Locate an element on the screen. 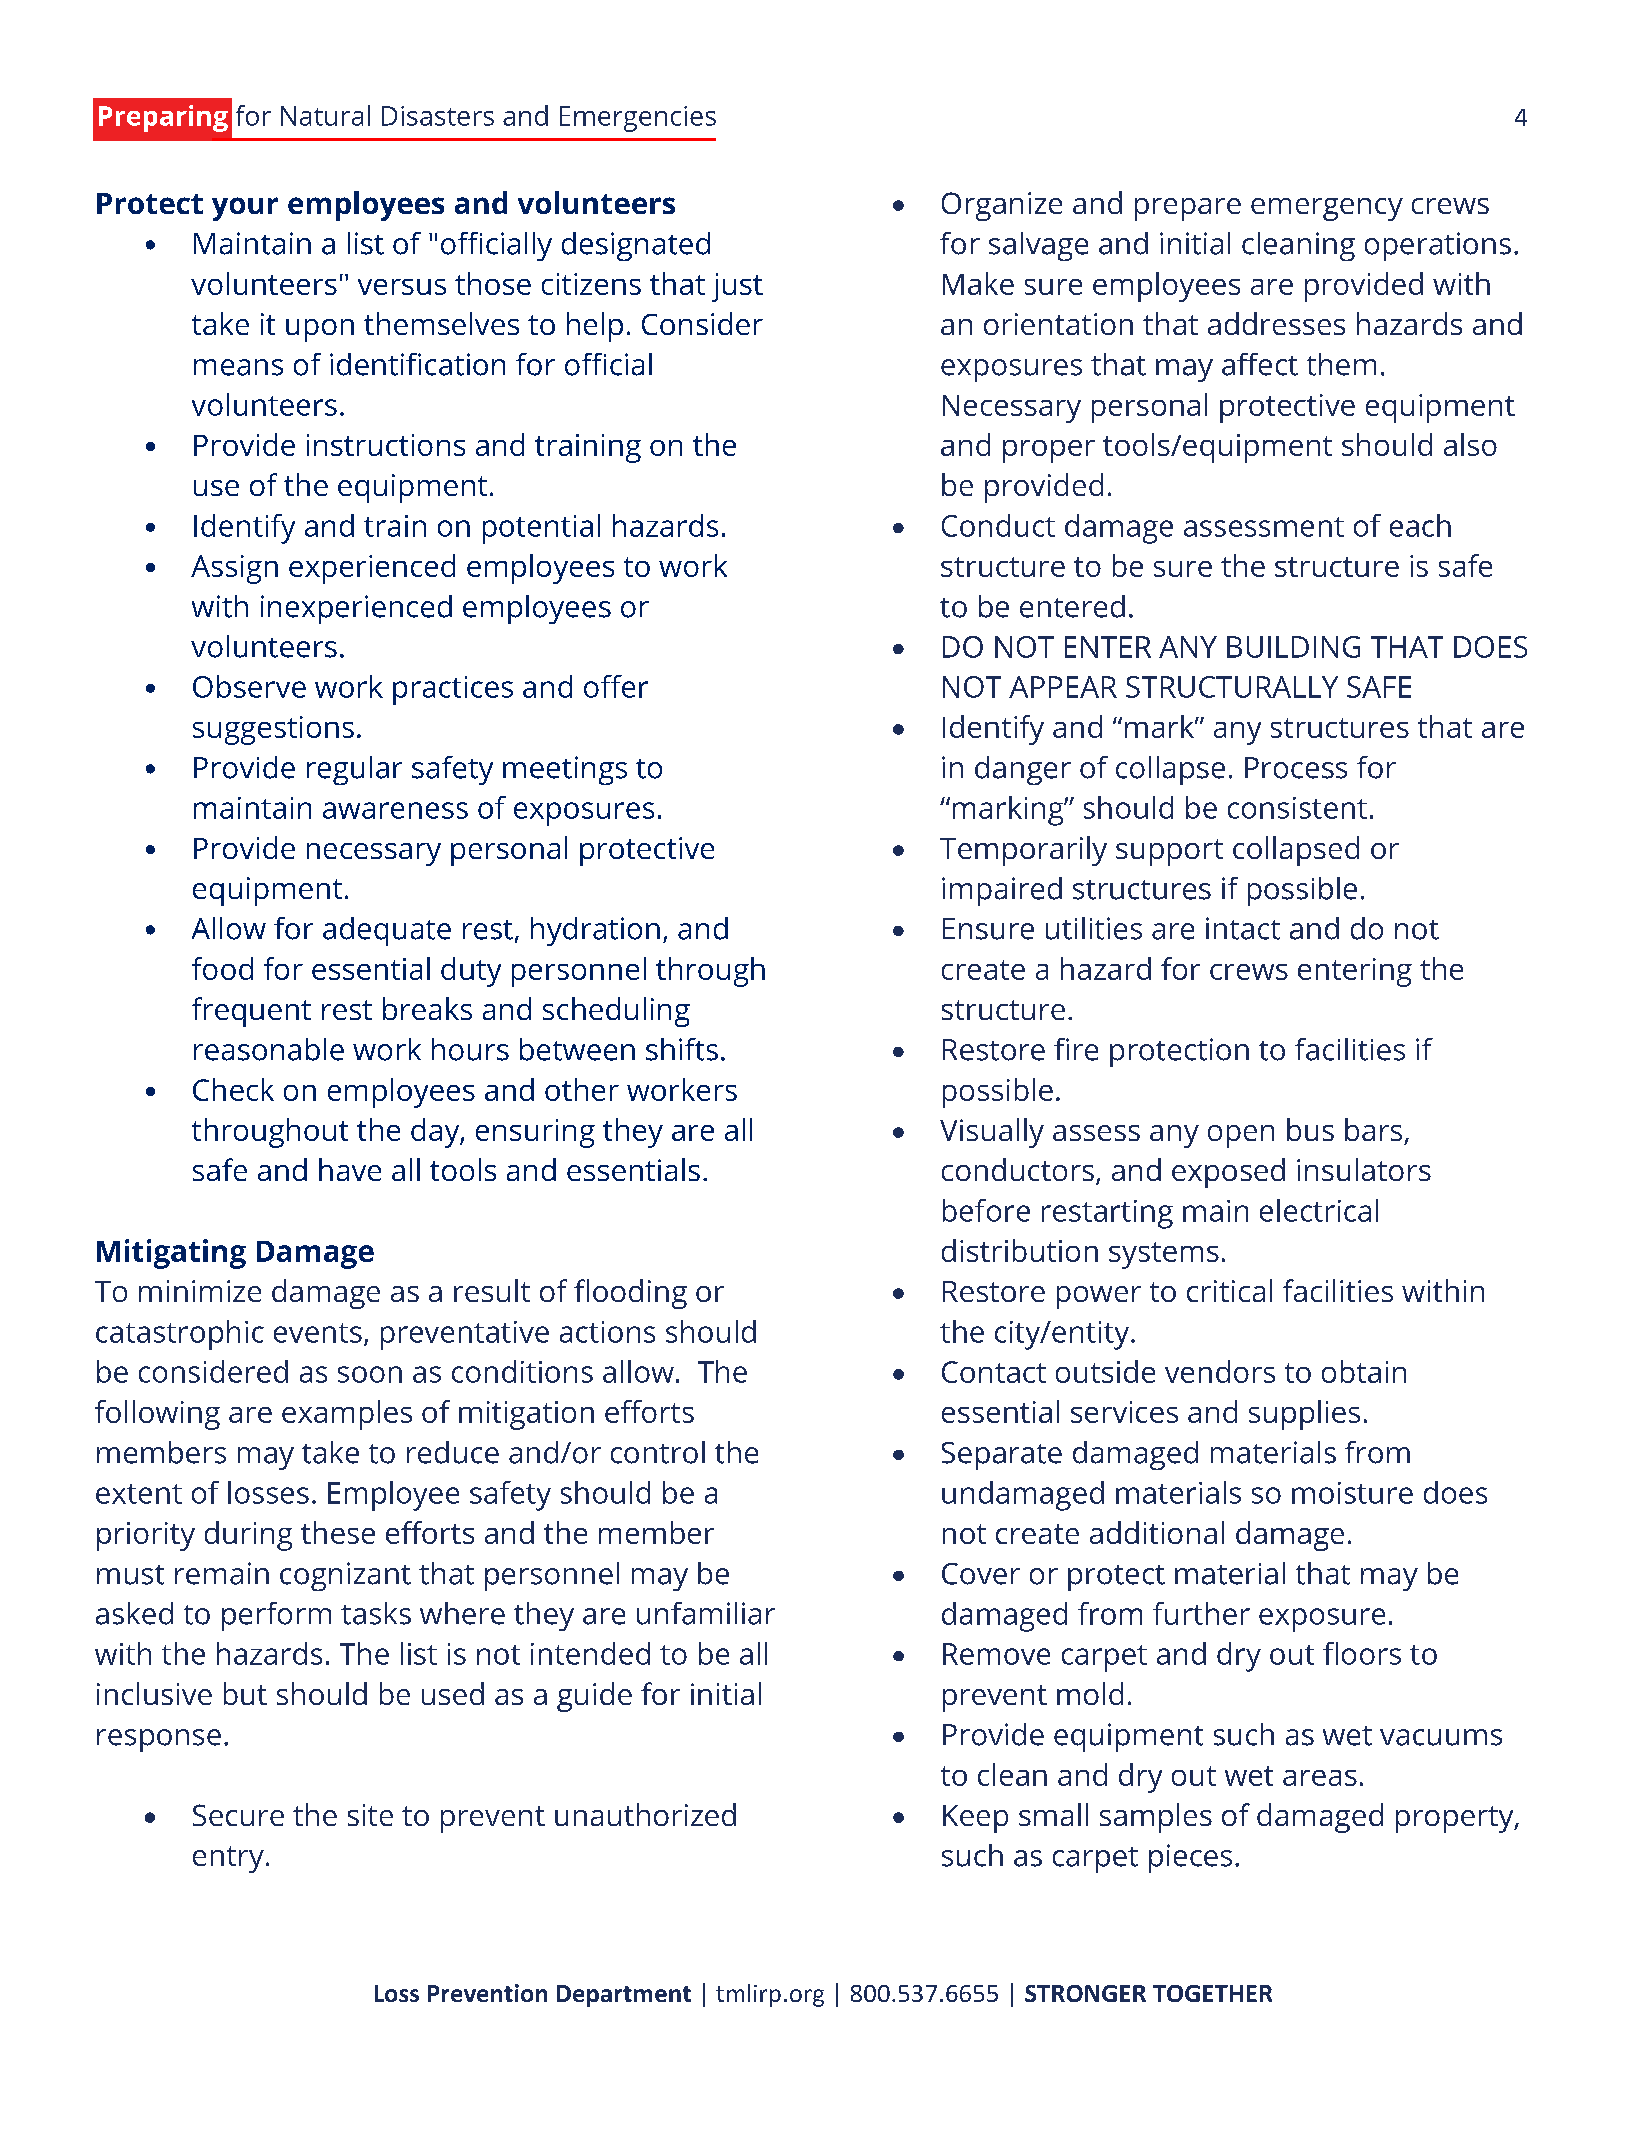  TOGETHER is located at coordinates (1212, 1993).
